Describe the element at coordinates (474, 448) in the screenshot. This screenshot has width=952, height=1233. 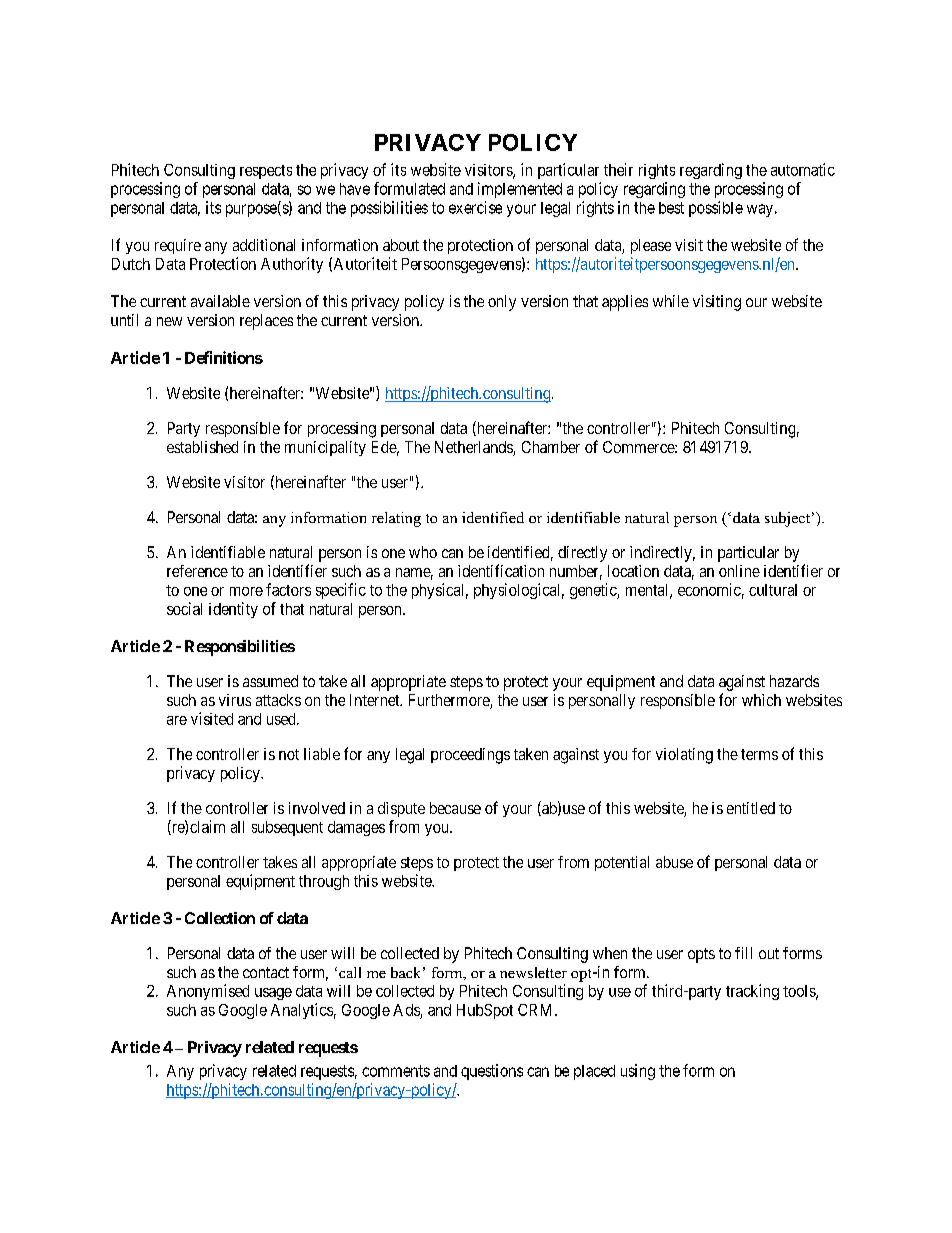
I see `Netherlands` at that location.
